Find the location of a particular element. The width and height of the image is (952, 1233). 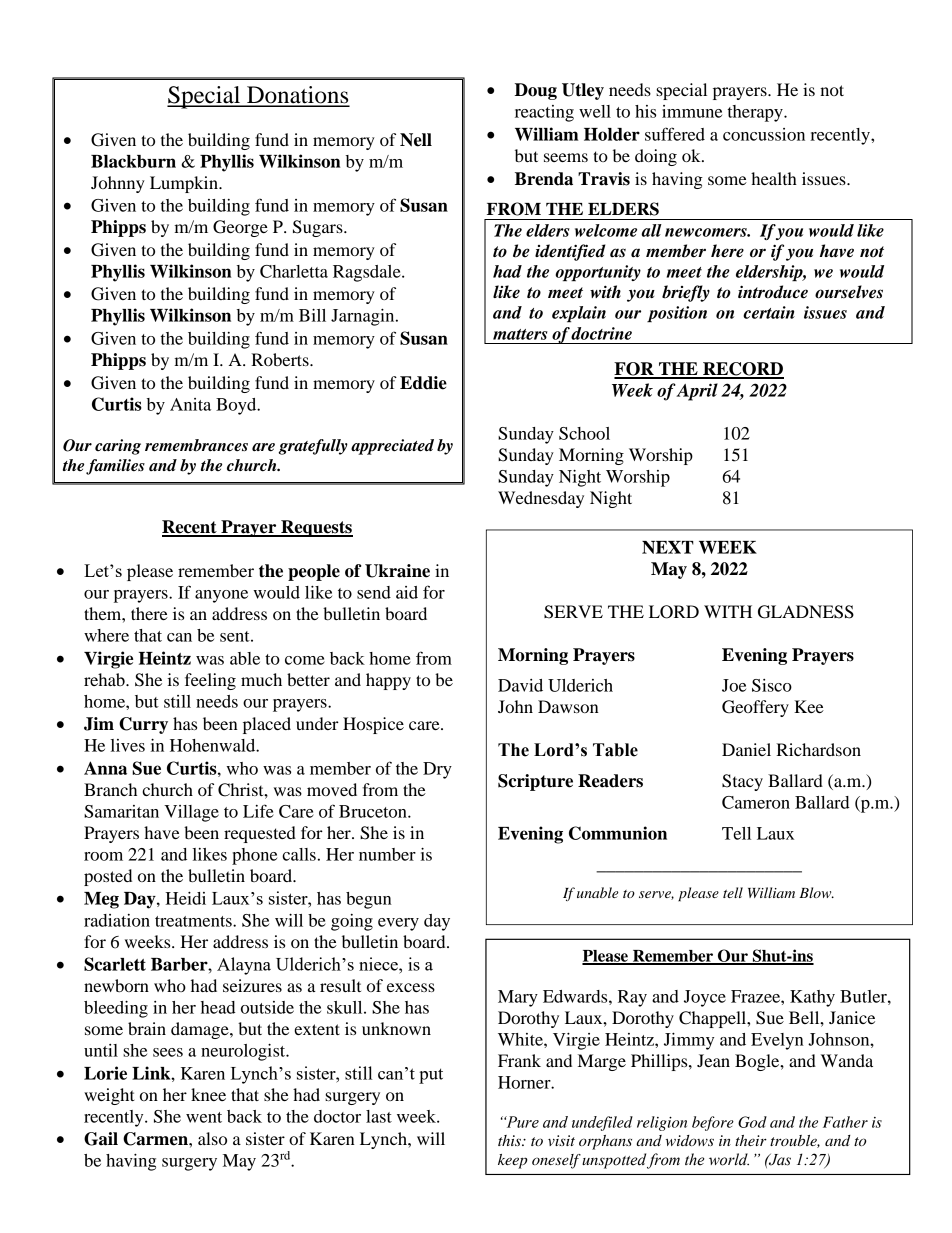

therapy is located at coordinates (756, 113).
